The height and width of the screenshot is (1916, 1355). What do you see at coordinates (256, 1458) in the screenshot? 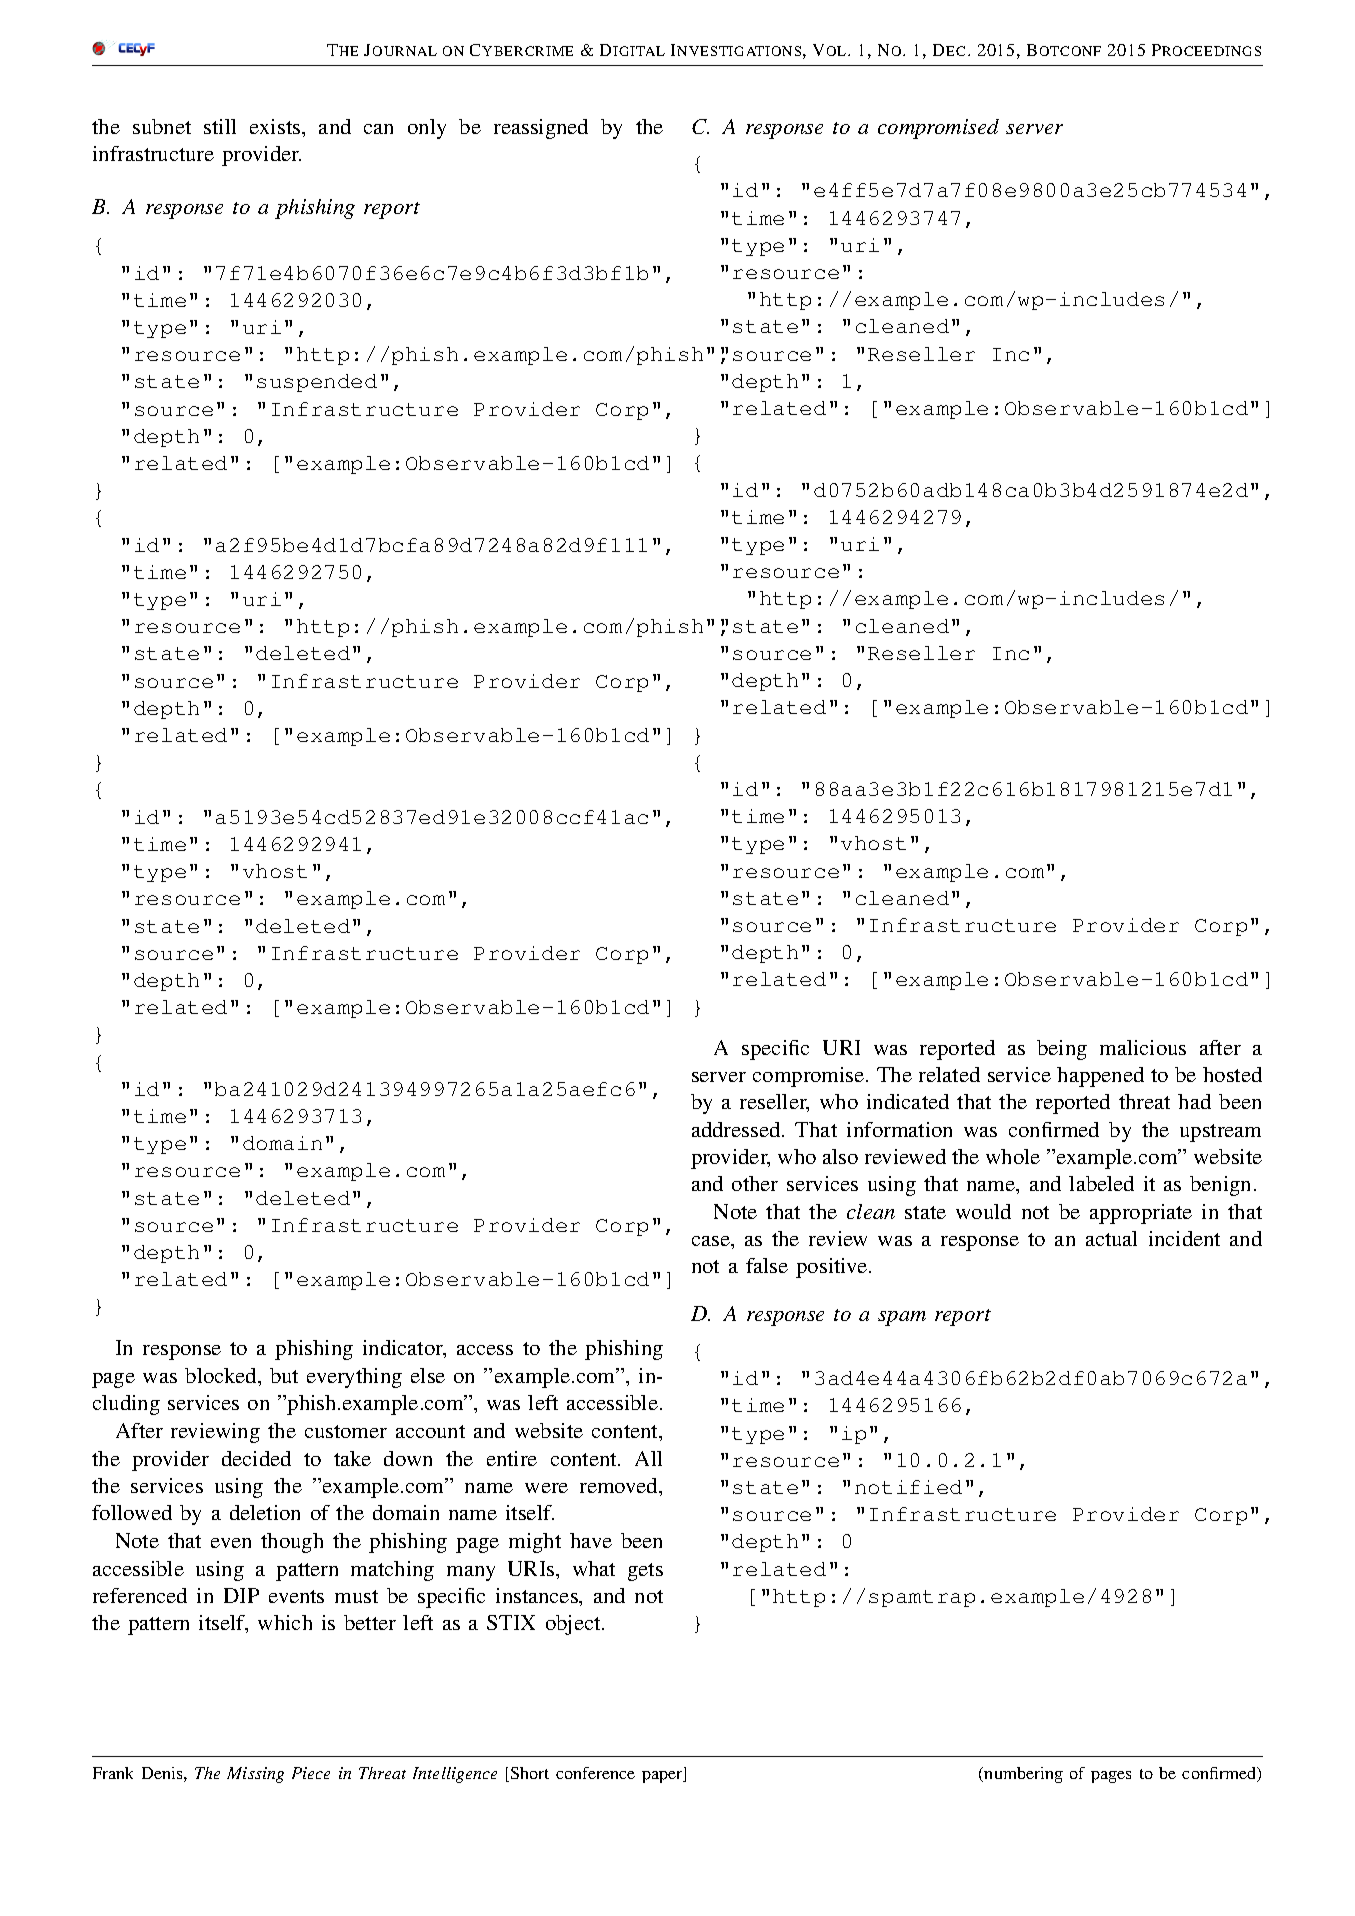
I see `decided` at bounding box center [256, 1458].
